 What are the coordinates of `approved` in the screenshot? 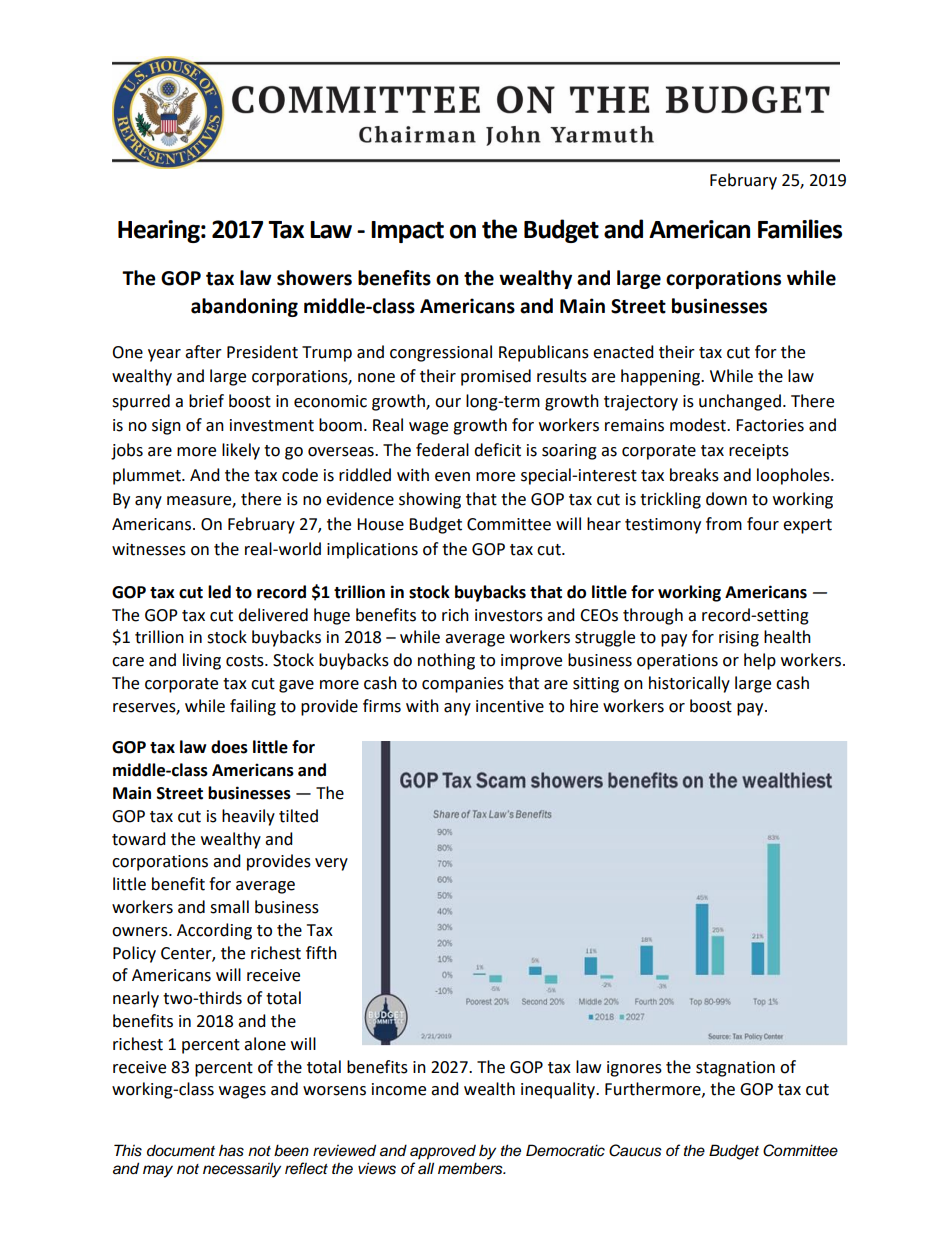 It's located at (443, 1152).
